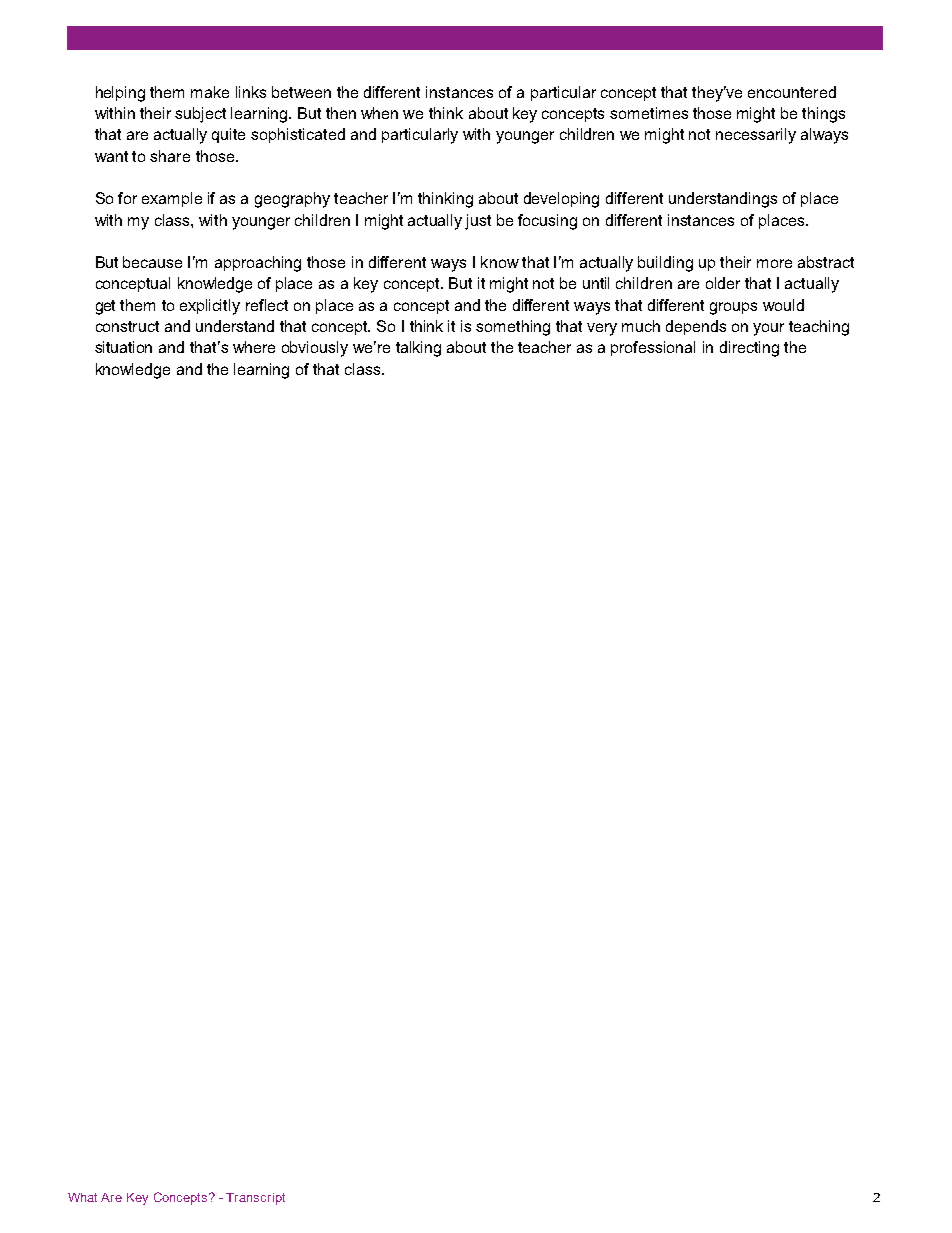 This document has height=1233, width=952. Describe the element at coordinates (418, 349) in the document. I see `talking` at that location.
